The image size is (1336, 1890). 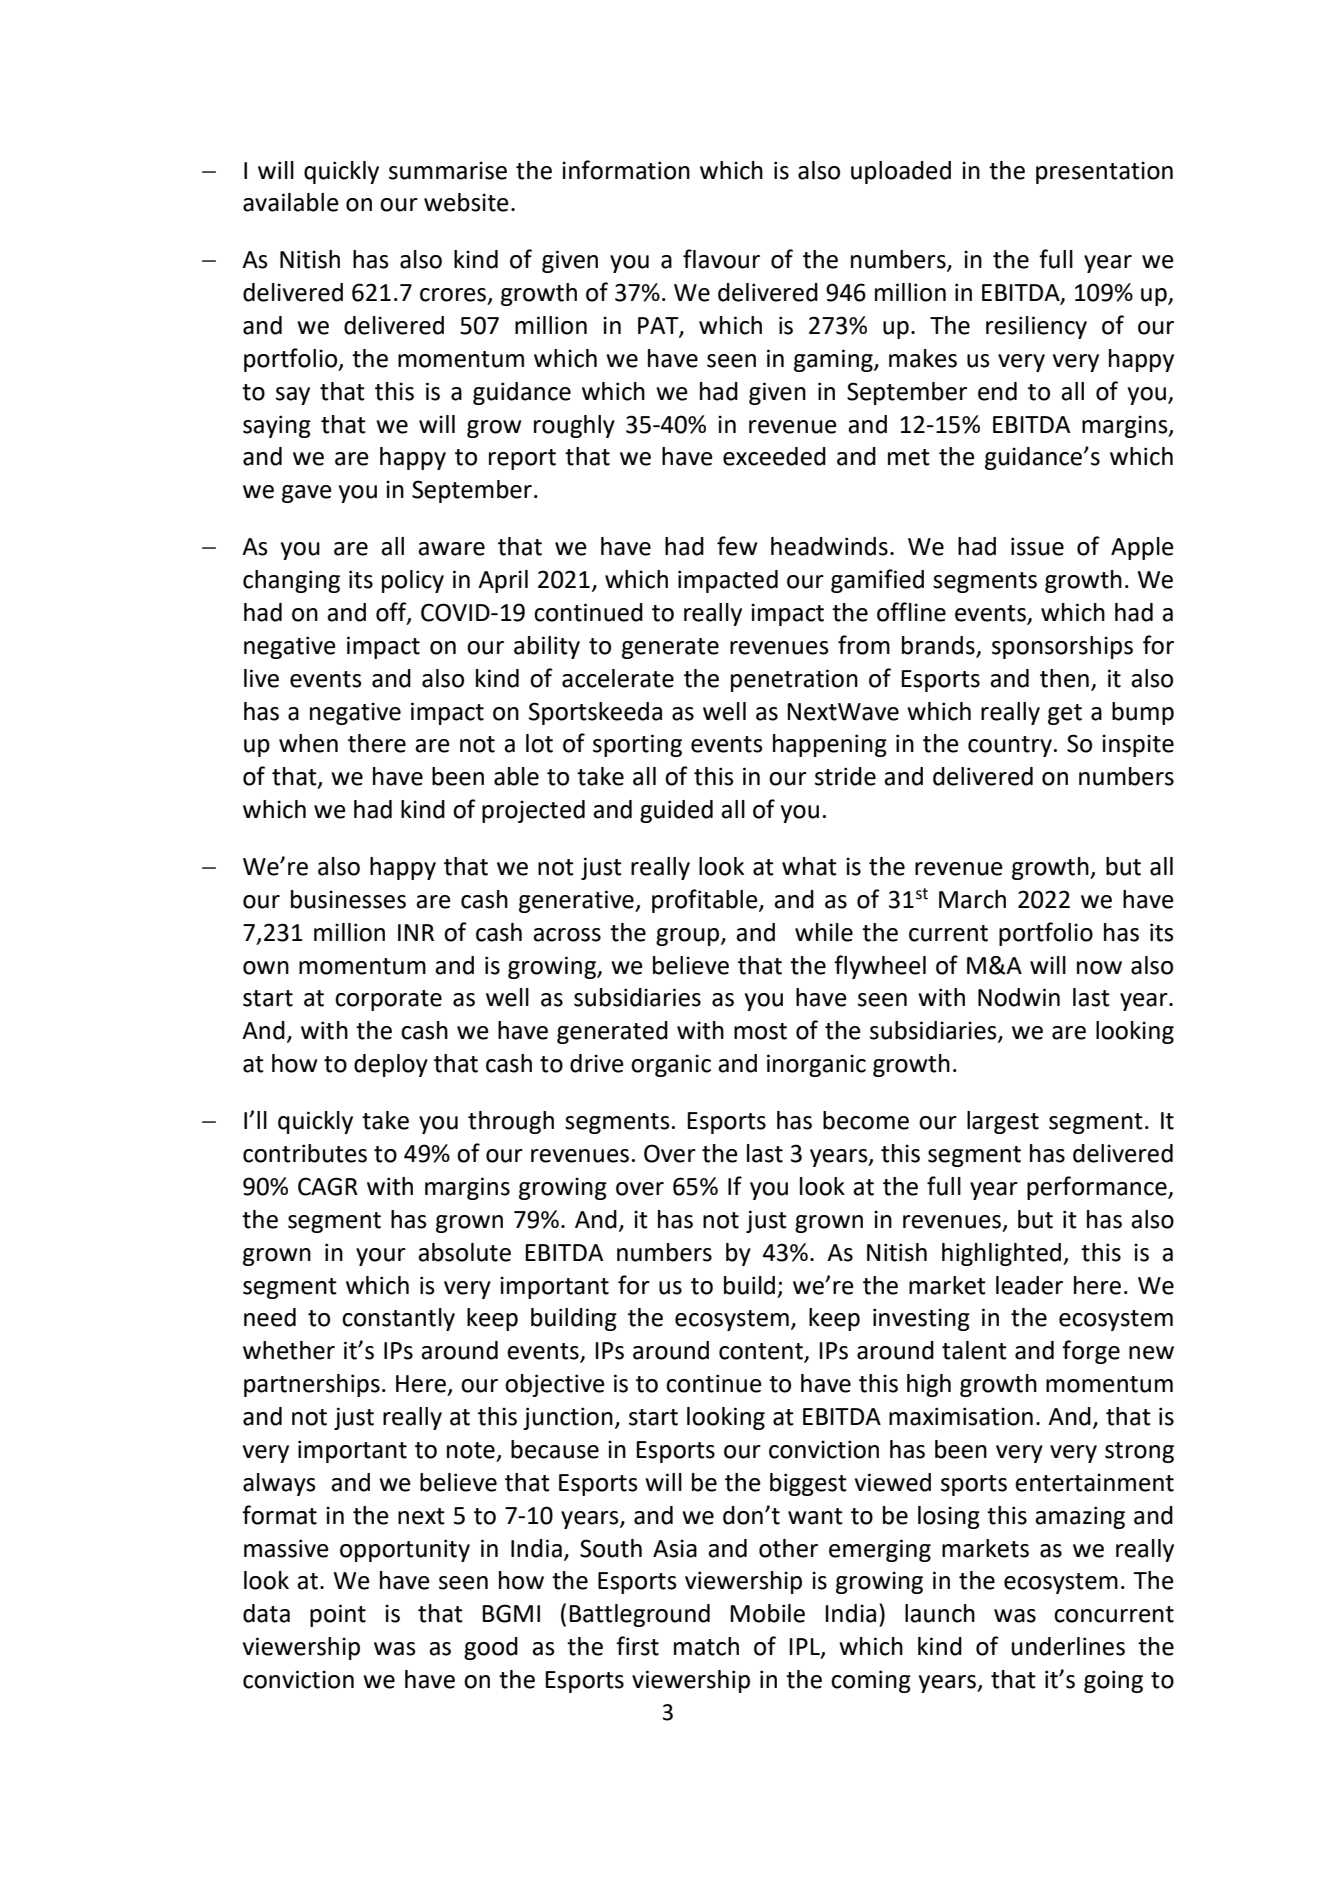 I want to click on summarise, so click(x=448, y=170).
